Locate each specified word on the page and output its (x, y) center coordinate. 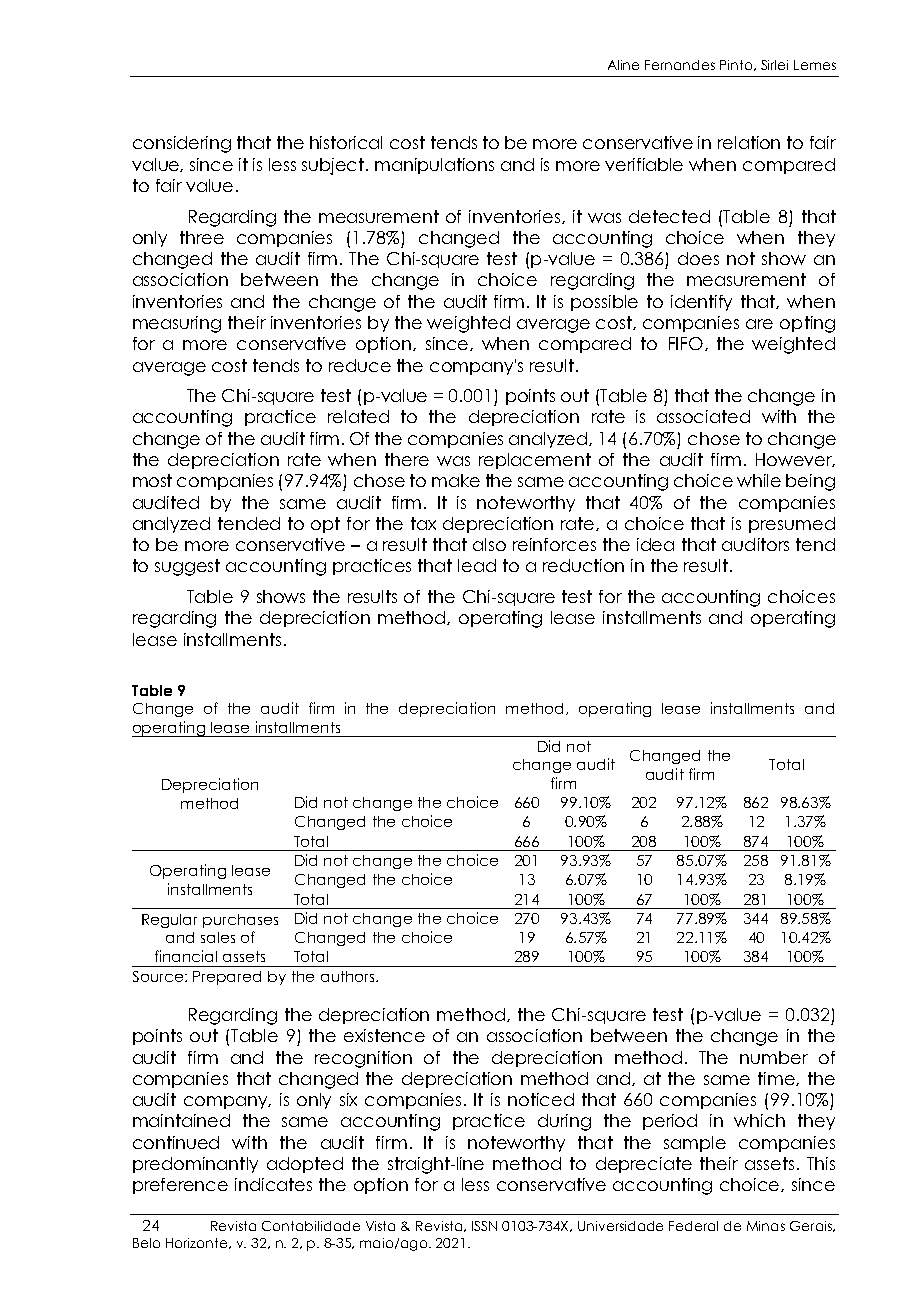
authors (349, 976)
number (774, 1057)
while (759, 480)
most (152, 480)
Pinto (737, 65)
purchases (240, 921)
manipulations (434, 166)
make (456, 480)
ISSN (484, 1226)
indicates (273, 1184)
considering (182, 144)
